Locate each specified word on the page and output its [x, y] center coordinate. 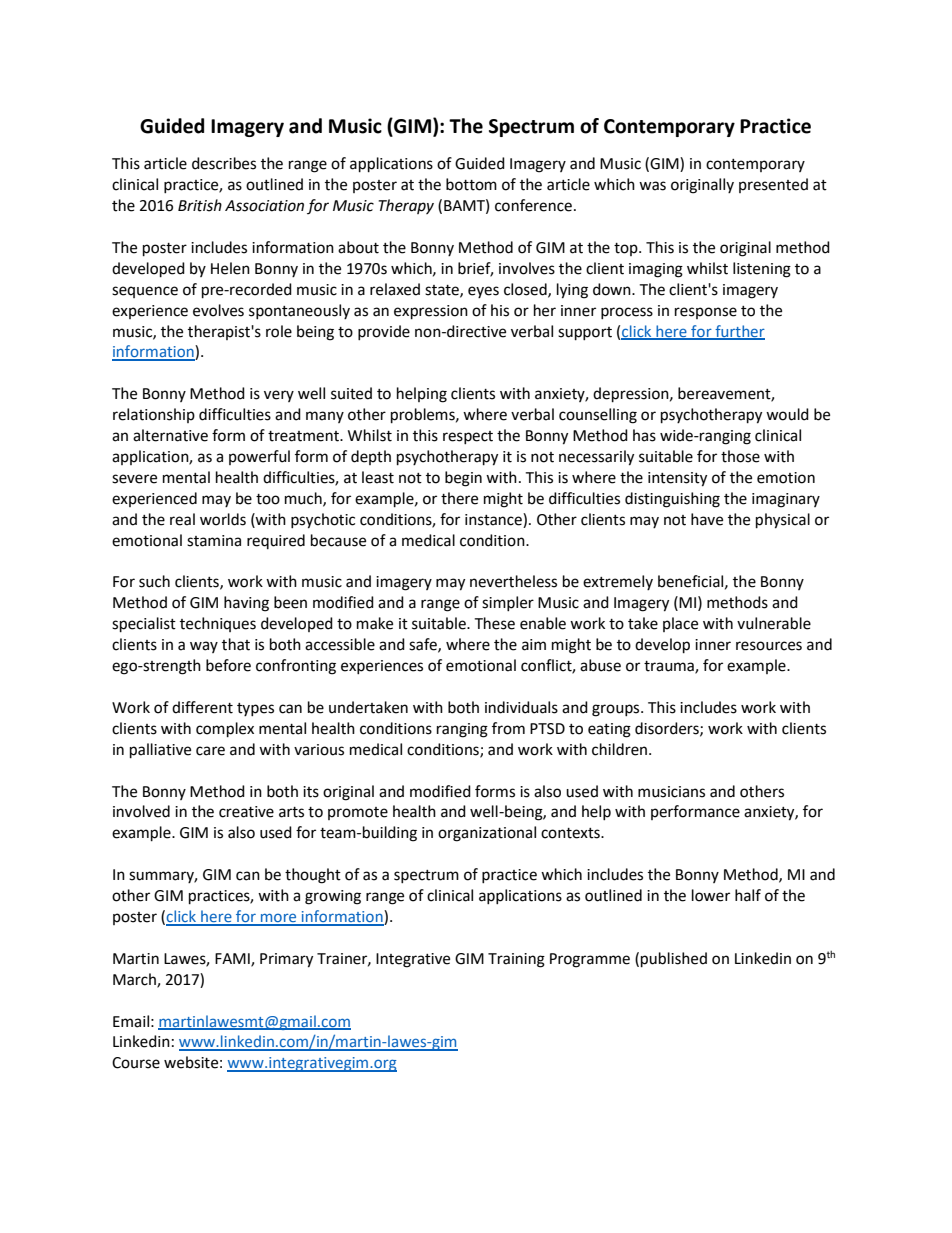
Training [516, 960]
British [200, 205]
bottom [471, 184]
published [674, 960]
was [652, 186]
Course [136, 1063]
